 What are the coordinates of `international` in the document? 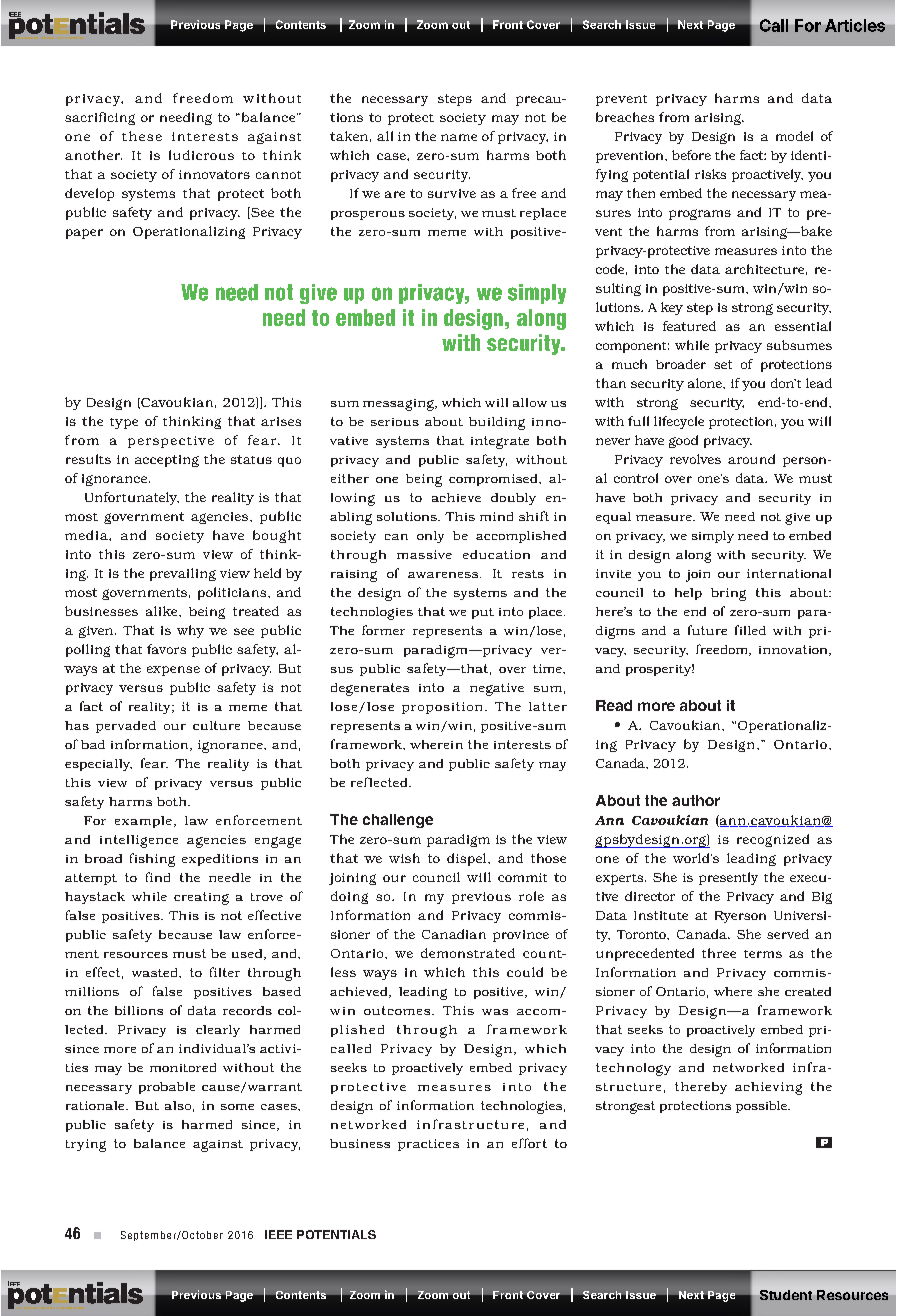 It's located at (789, 573).
